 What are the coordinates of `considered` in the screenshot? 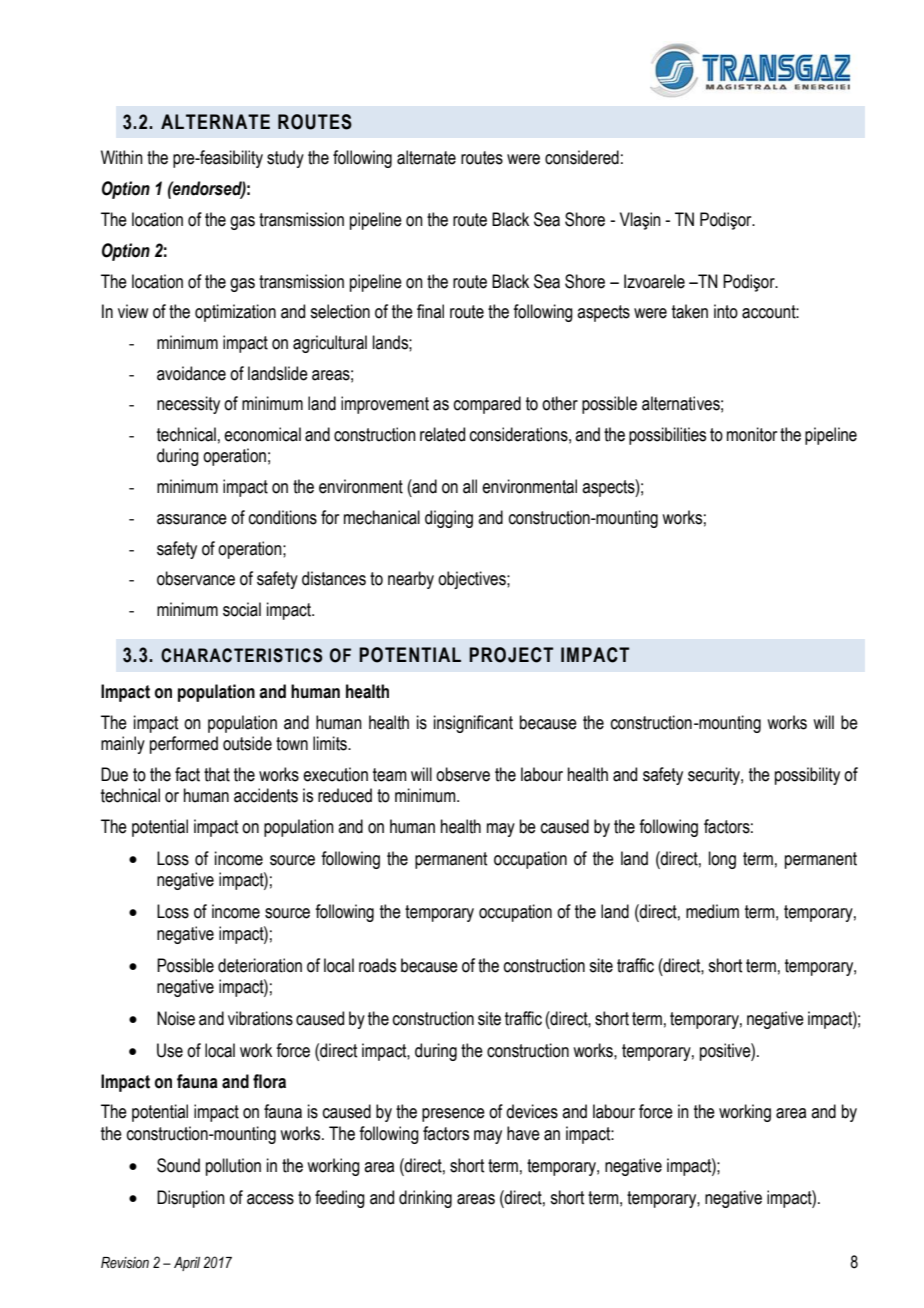 It's located at (582, 157).
